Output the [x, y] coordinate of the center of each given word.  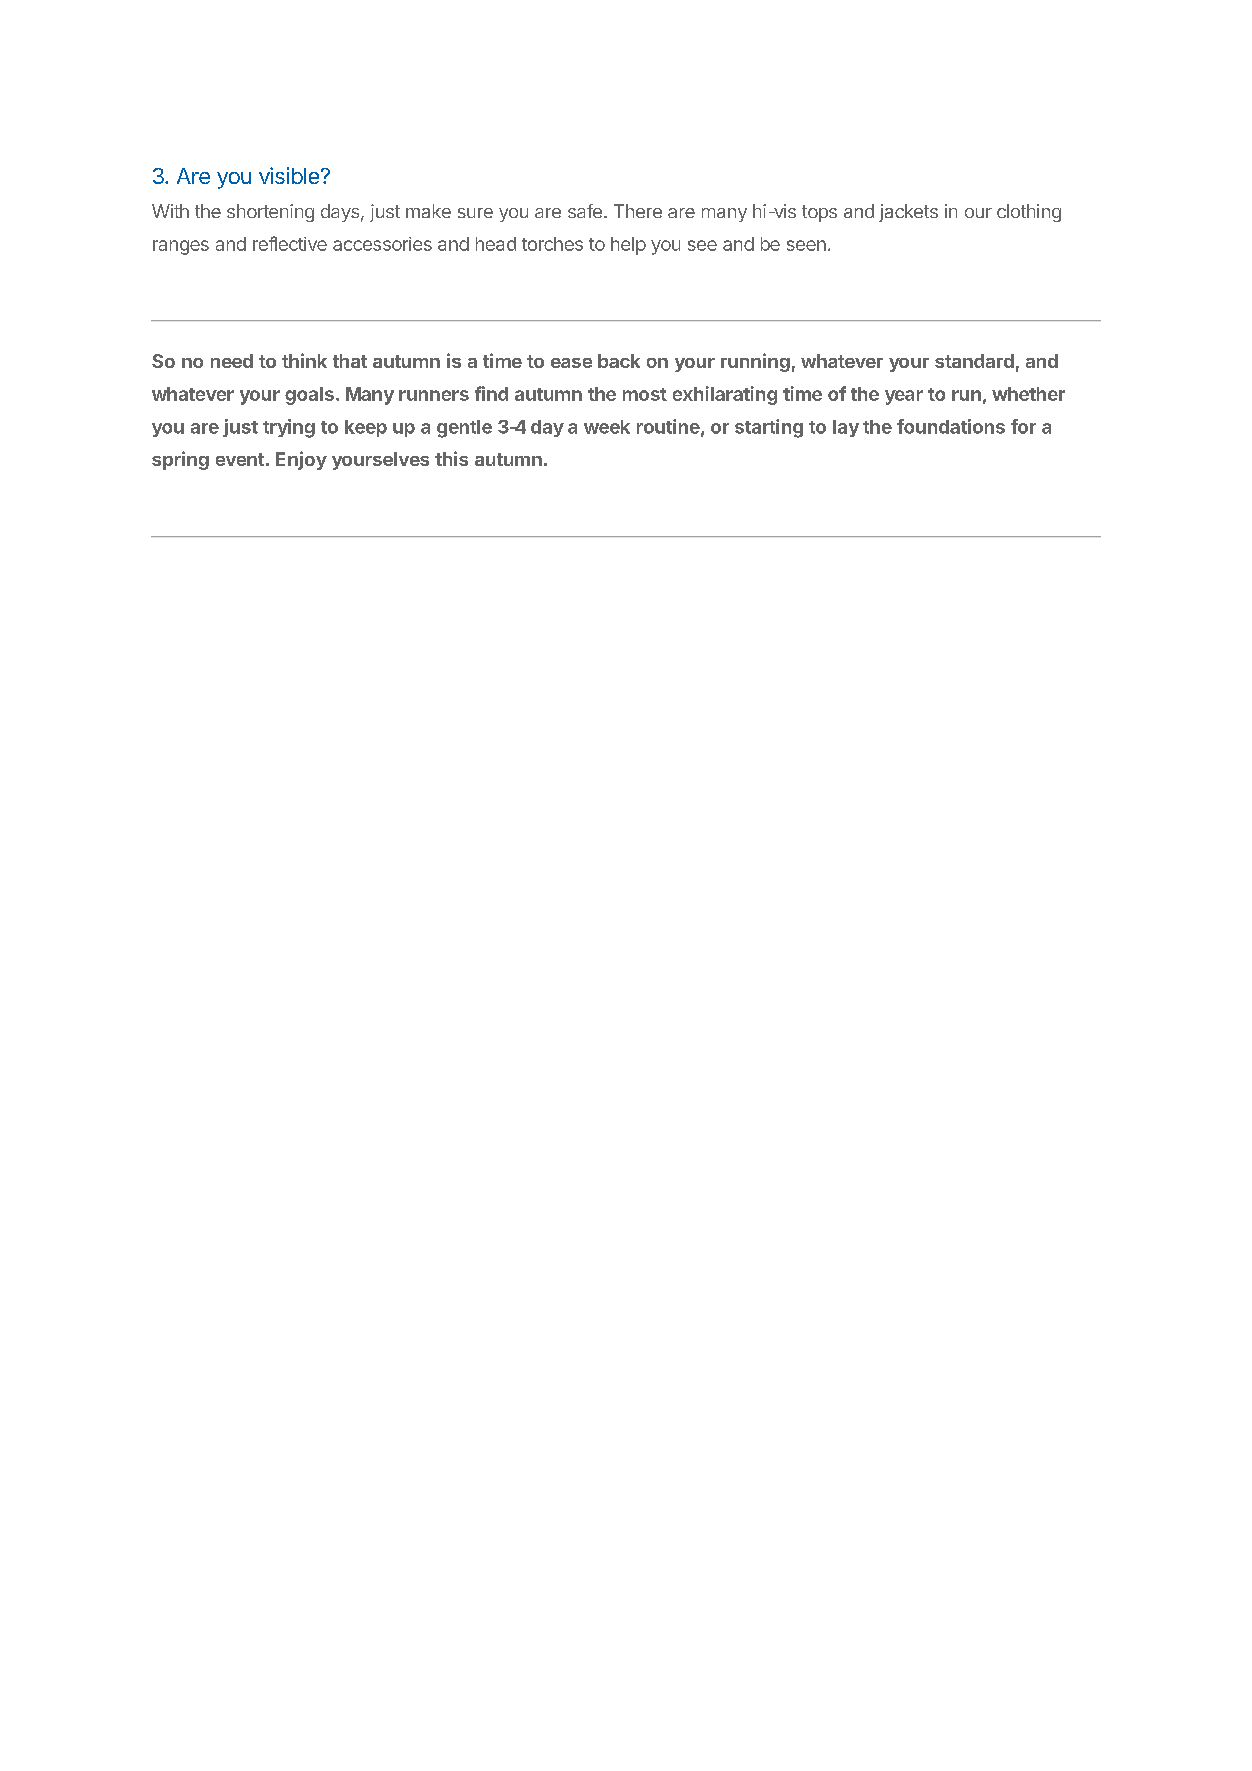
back [619, 361]
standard [974, 361]
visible [289, 175]
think [304, 360]
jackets [908, 213]
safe [585, 211]
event [240, 459]
